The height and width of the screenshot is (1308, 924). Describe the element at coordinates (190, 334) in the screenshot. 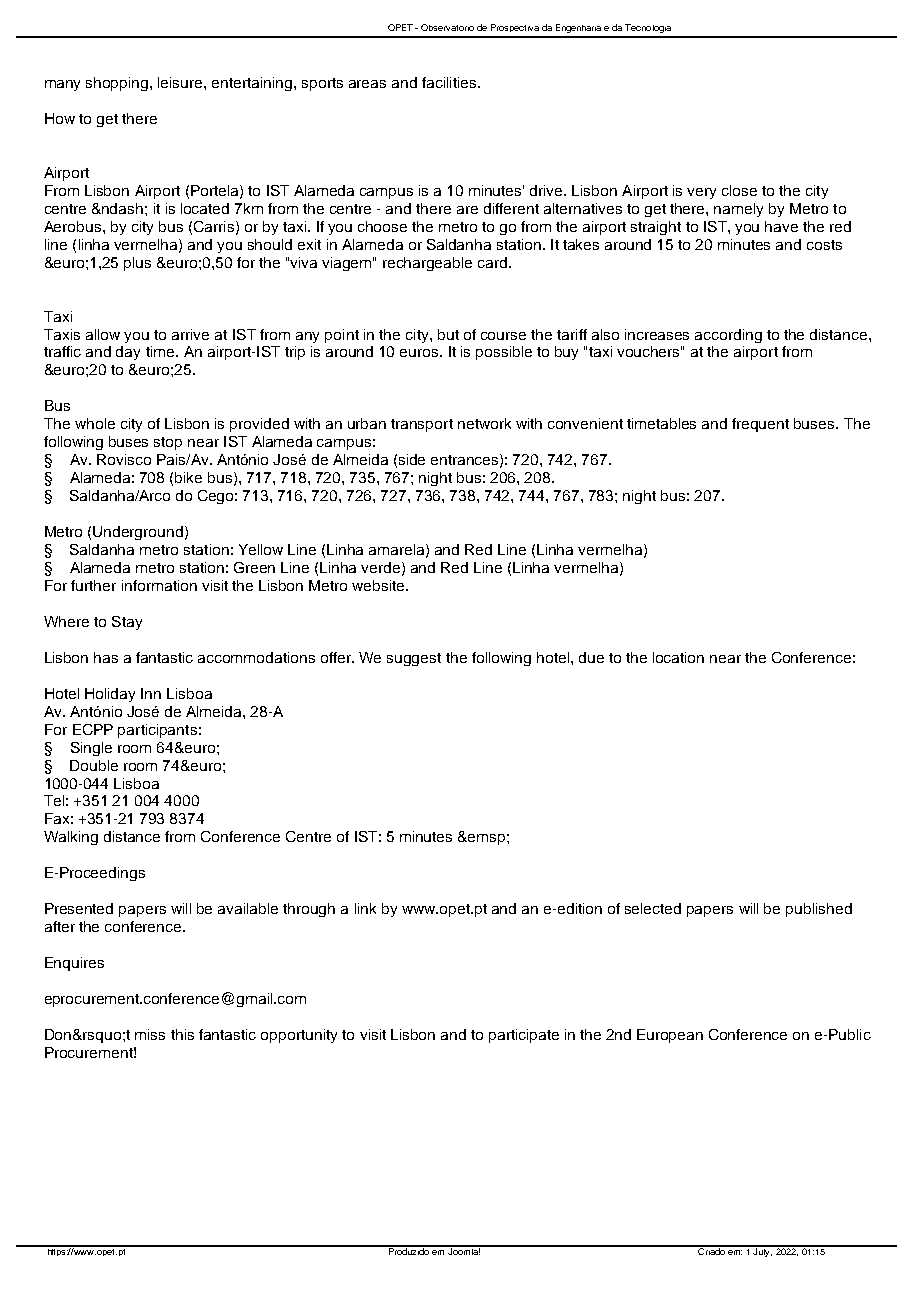

I see `arrive` at that location.
